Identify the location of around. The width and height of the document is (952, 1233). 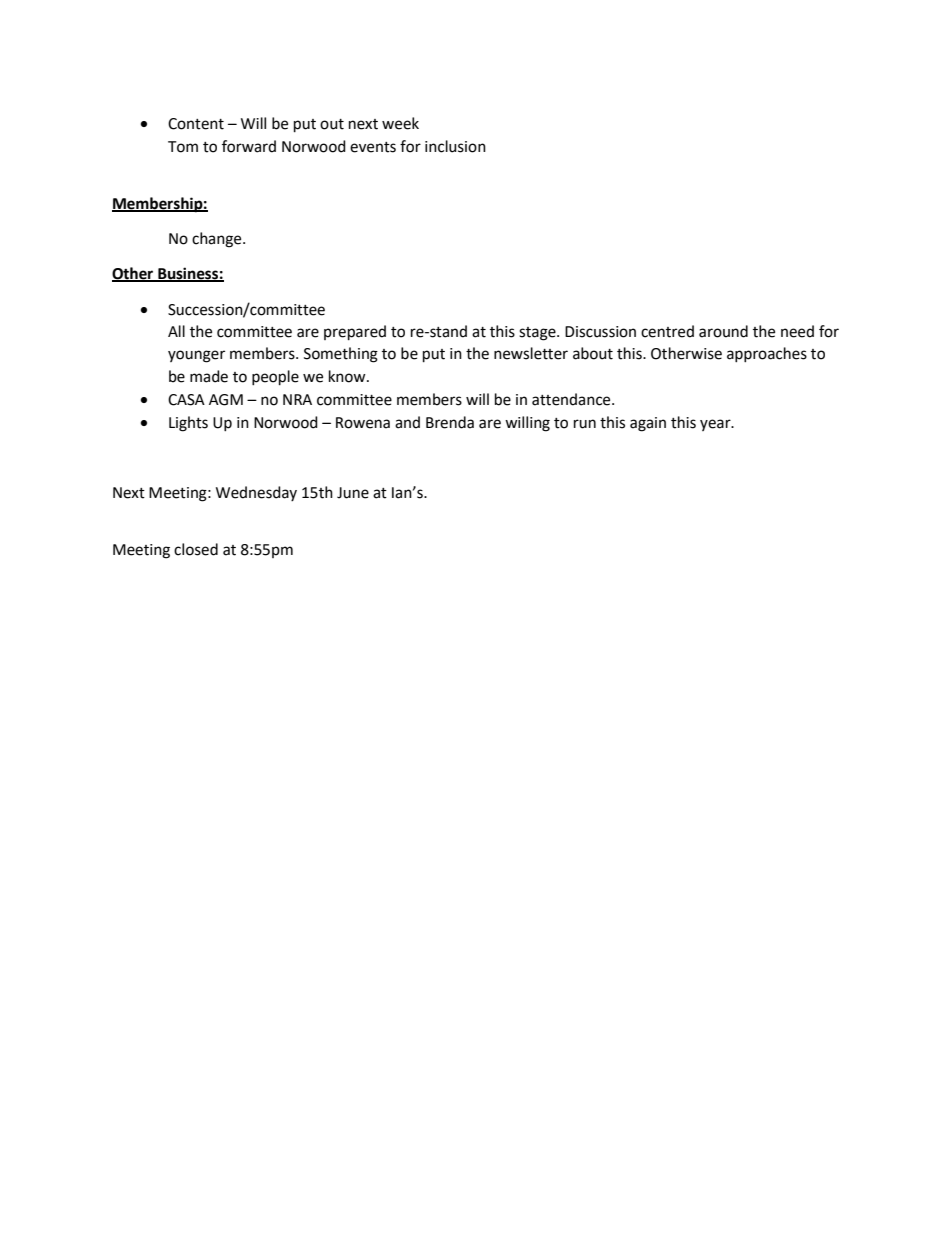
(723, 331).
